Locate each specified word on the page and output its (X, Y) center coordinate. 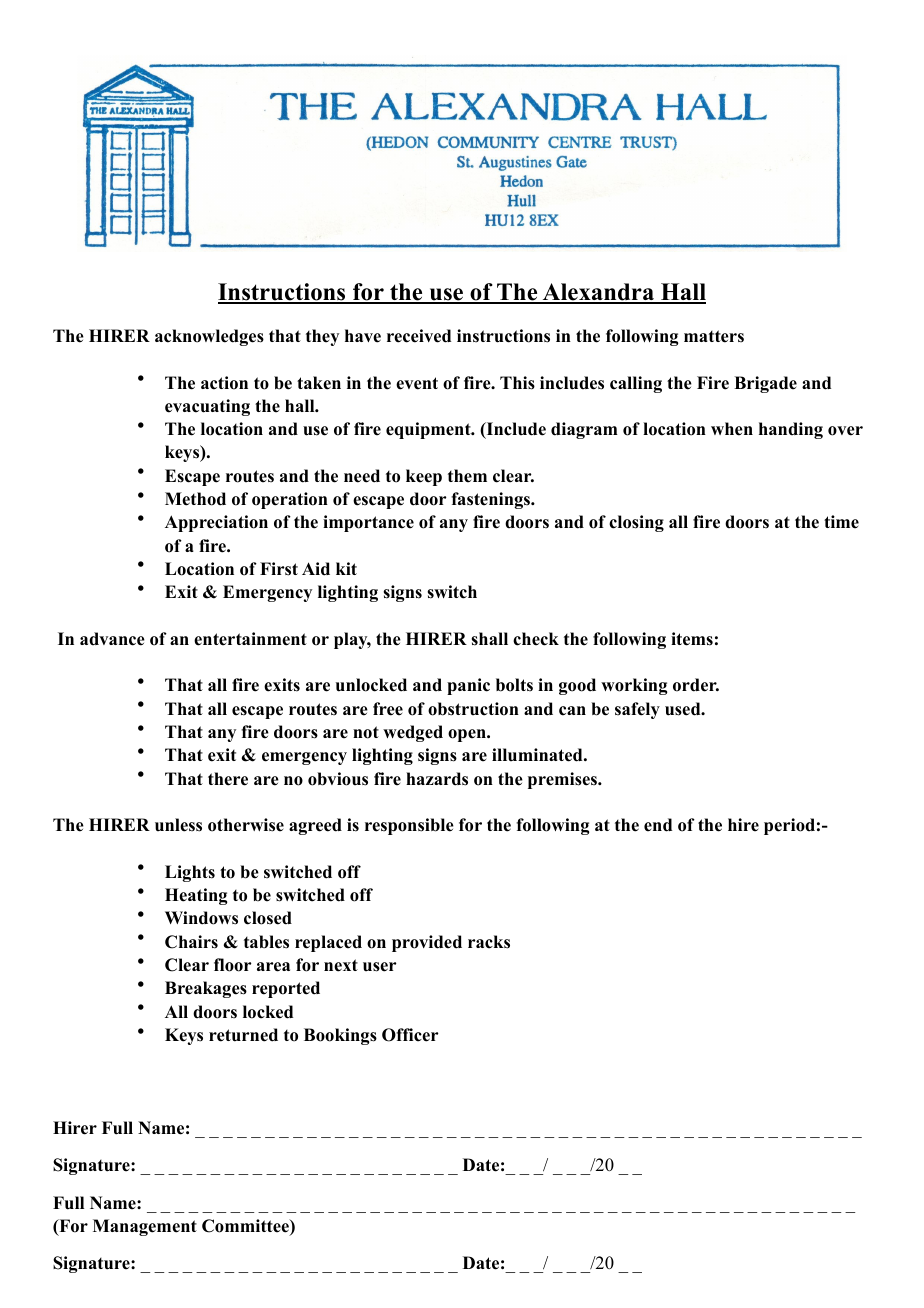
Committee (246, 1227)
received (419, 336)
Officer (410, 1035)
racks (489, 942)
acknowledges (209, 337)
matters (714, 336)
